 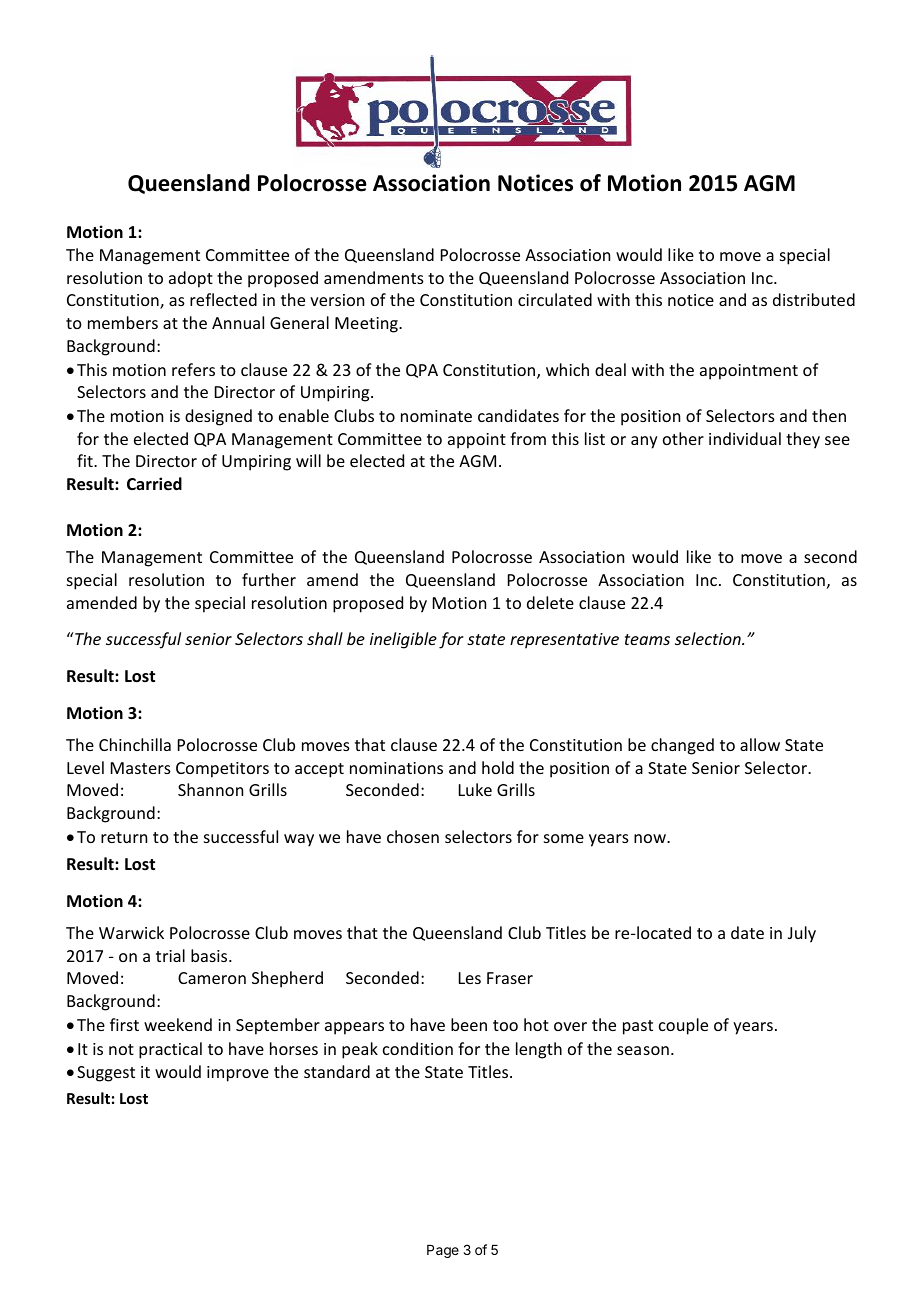 What do you see at coordinates (555, 299) in the screenshot?
I see `circulated` at bounding box center [555, 299].
